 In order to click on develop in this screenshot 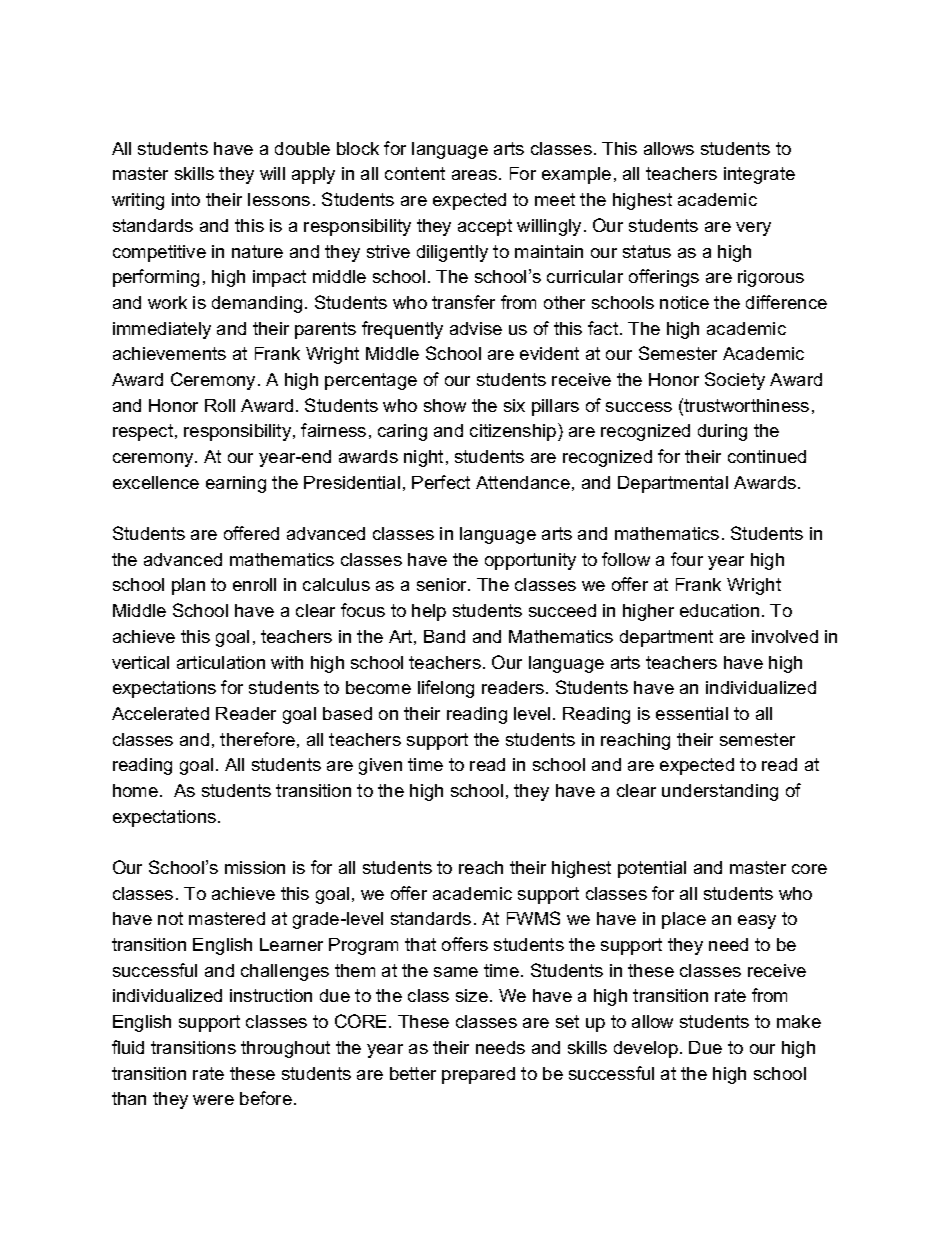, I will do `click(646, 1049)`.
